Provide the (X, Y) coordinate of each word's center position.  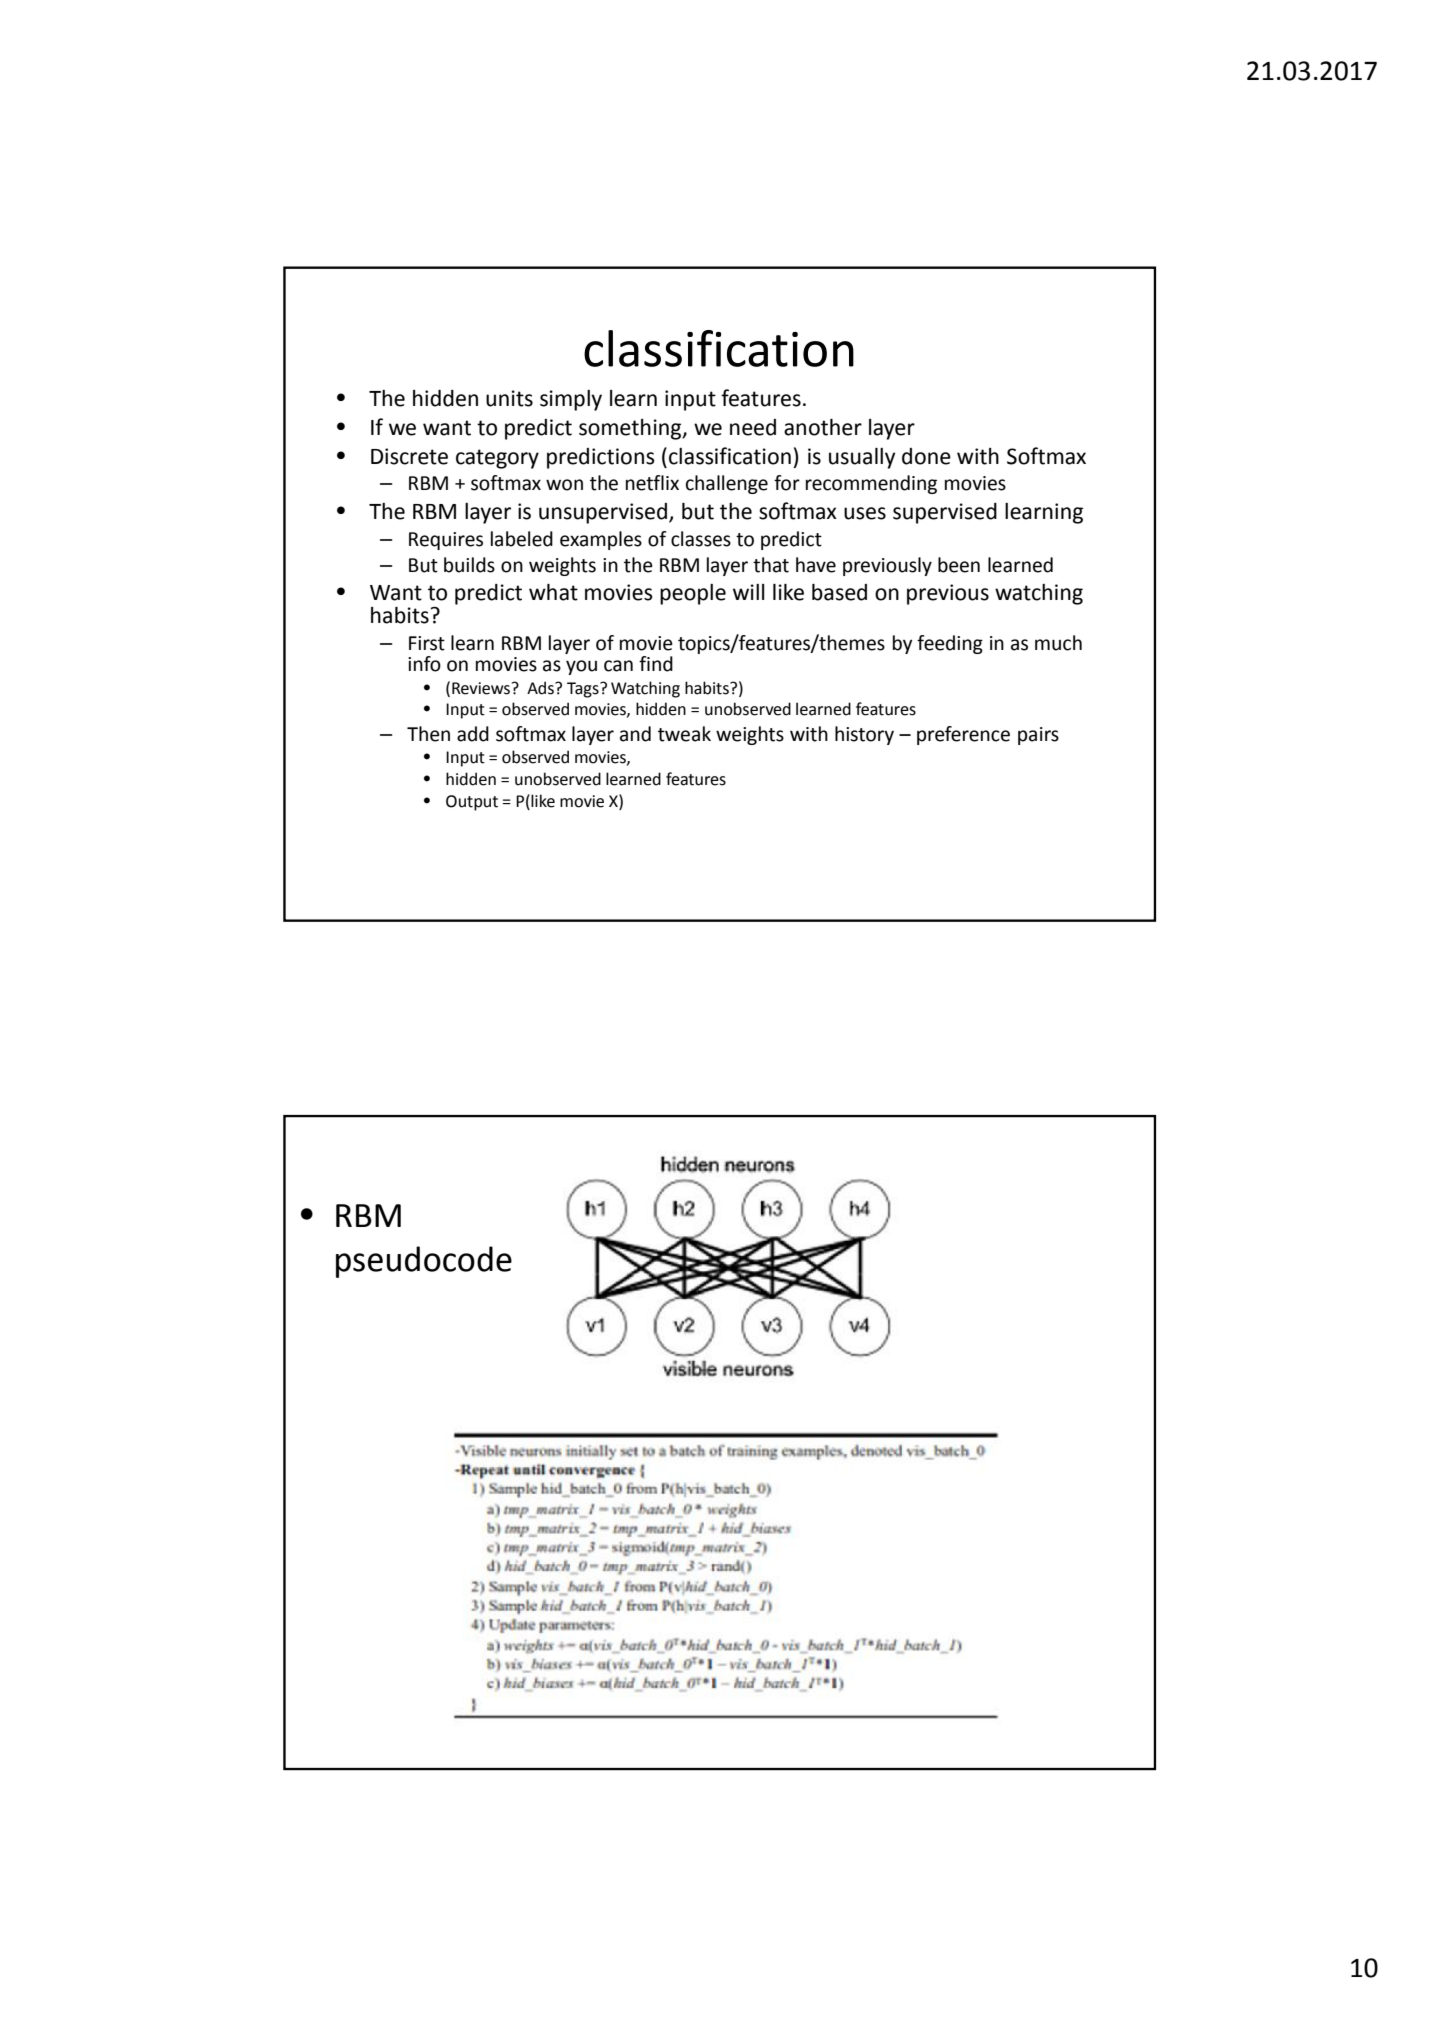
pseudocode (424, 1262)
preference (963, 735)
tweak (684, 734)
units (509, 398)
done (926, 456)
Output (472, 803)
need (753, 427)
